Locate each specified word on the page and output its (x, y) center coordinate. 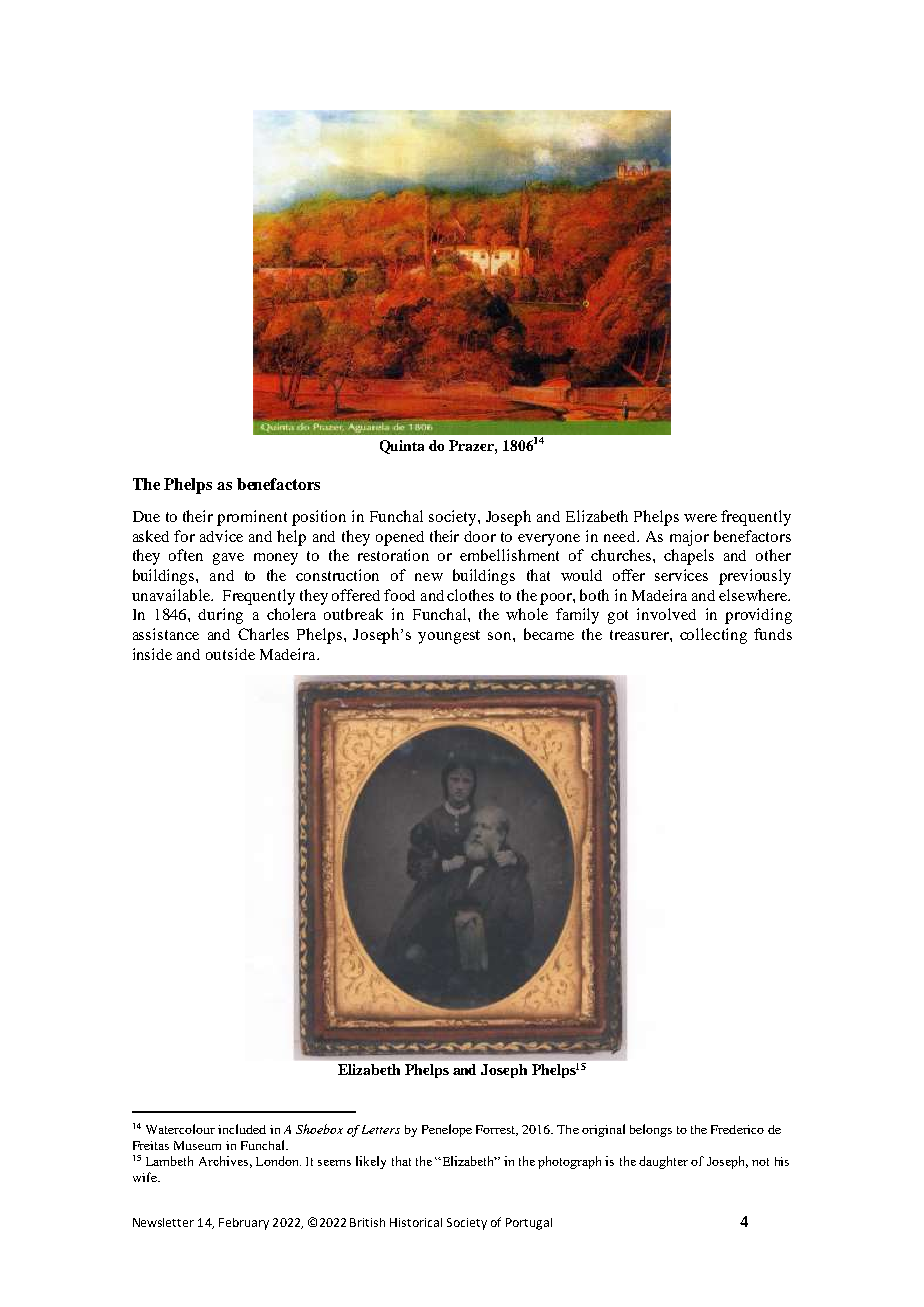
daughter (663, 1162)
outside (230, 654)
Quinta (402, 447)
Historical (416, 1222)
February (244, 1224)
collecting (713, 636)
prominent (252, 518)
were (700, 518)
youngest (449, 637)
